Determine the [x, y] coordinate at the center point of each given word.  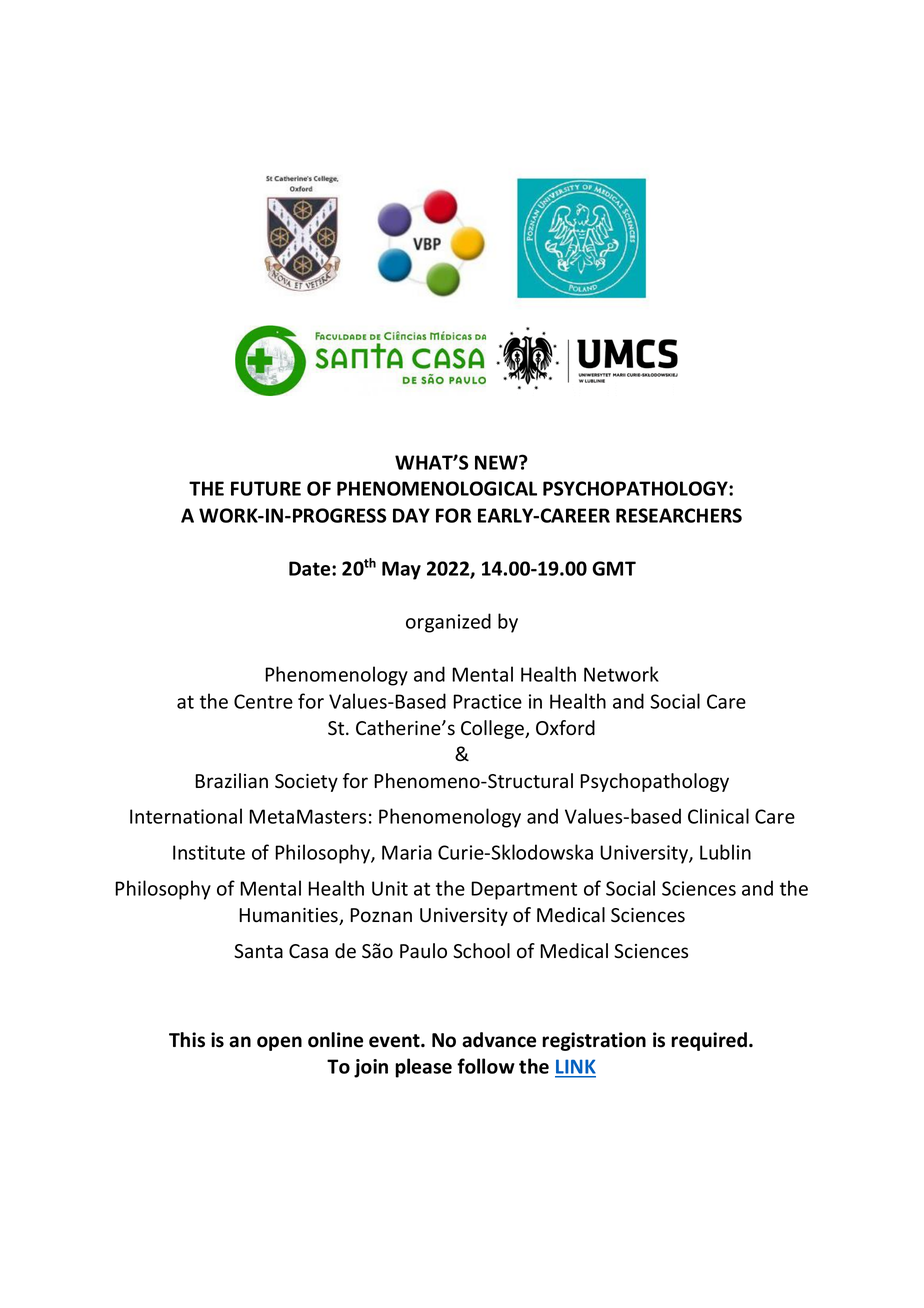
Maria [407, 852]
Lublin [725, 852]
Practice [487, 701]
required [710, 1041]
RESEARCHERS [679, 515]
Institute [209, 852]
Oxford [565, 728]
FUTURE [266, 488]
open [279, 1043]
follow [486, 1066]
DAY [411, 515]
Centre [263, 701]
